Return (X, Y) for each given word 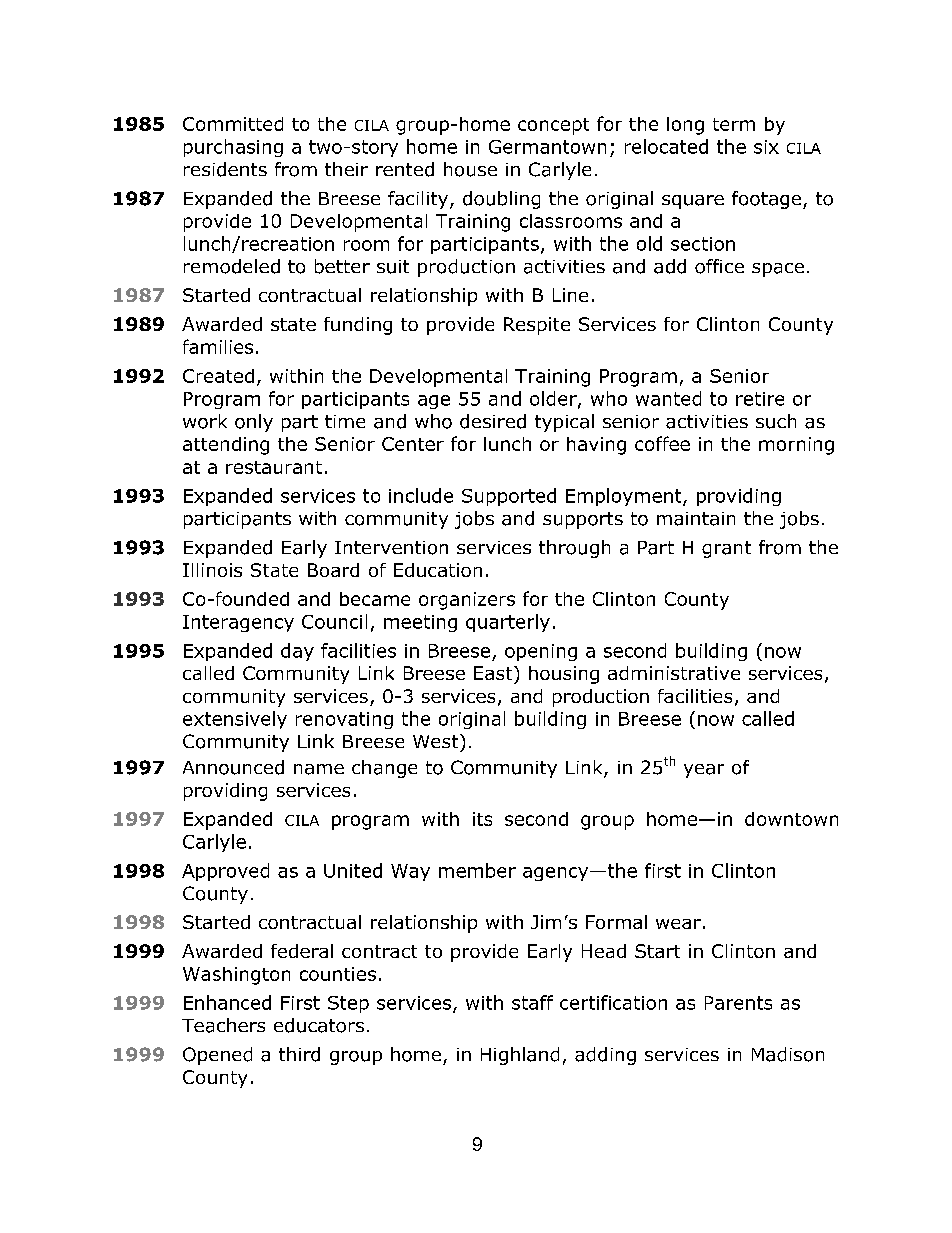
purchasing (233, 148)
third (299, 1054)
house (470, 169)
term (734, 124)
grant (726, 549)
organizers (467, 601)
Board (333, 570)
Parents (738, 1003)
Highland (520, 1056)
